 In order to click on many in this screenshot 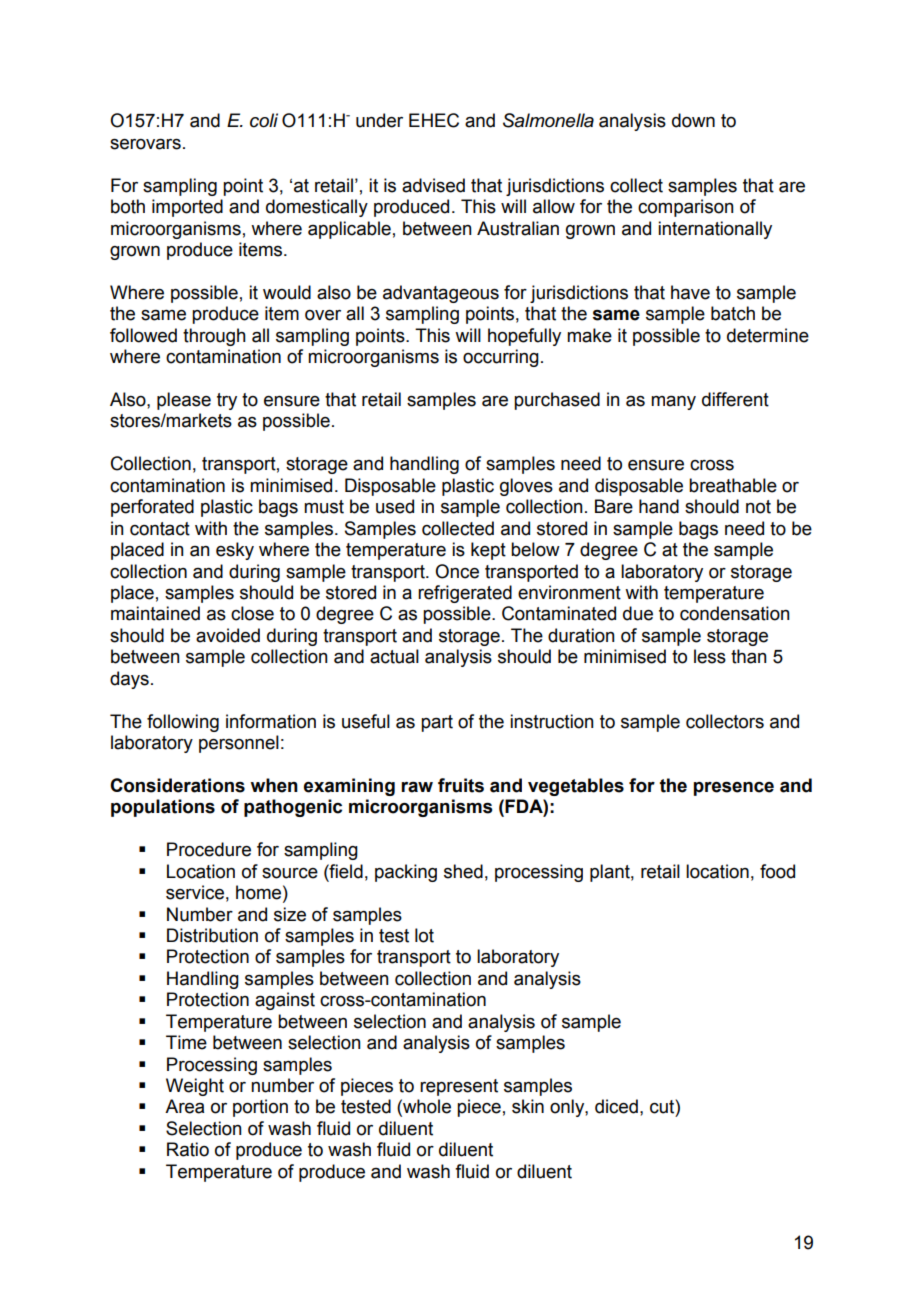, I will do `click(673, 402)`.
